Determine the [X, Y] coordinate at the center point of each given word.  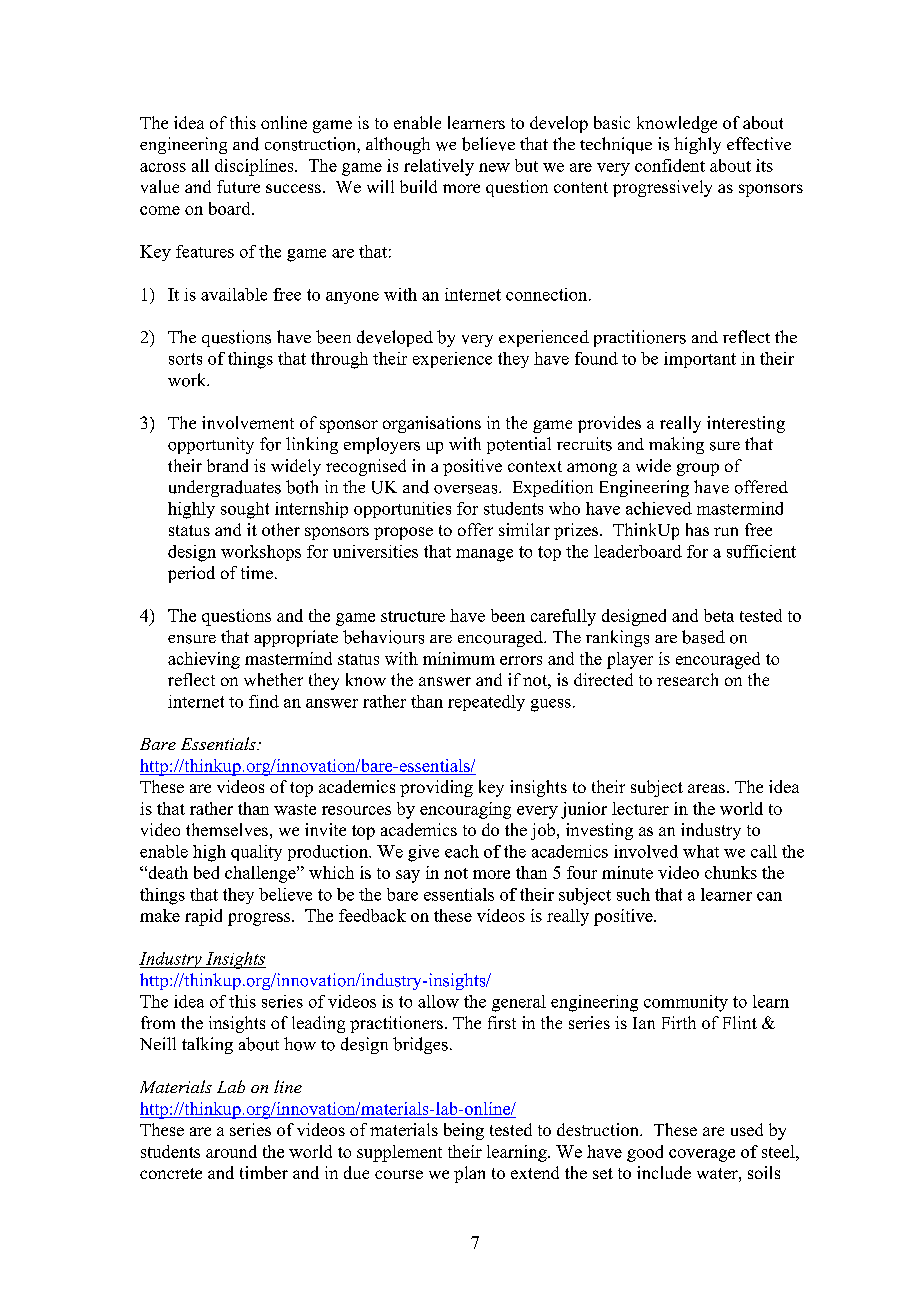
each [462, 851]
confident [670, 165]
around [231, 1151]
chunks [731, 872]
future [238, 186]
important [700, 360]
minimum [459, 658]
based [703, 637]
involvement [248, 422]
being [464, 1131]
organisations [432, 424]
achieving [204, 660]
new [494, 167]
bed [206, 872]
